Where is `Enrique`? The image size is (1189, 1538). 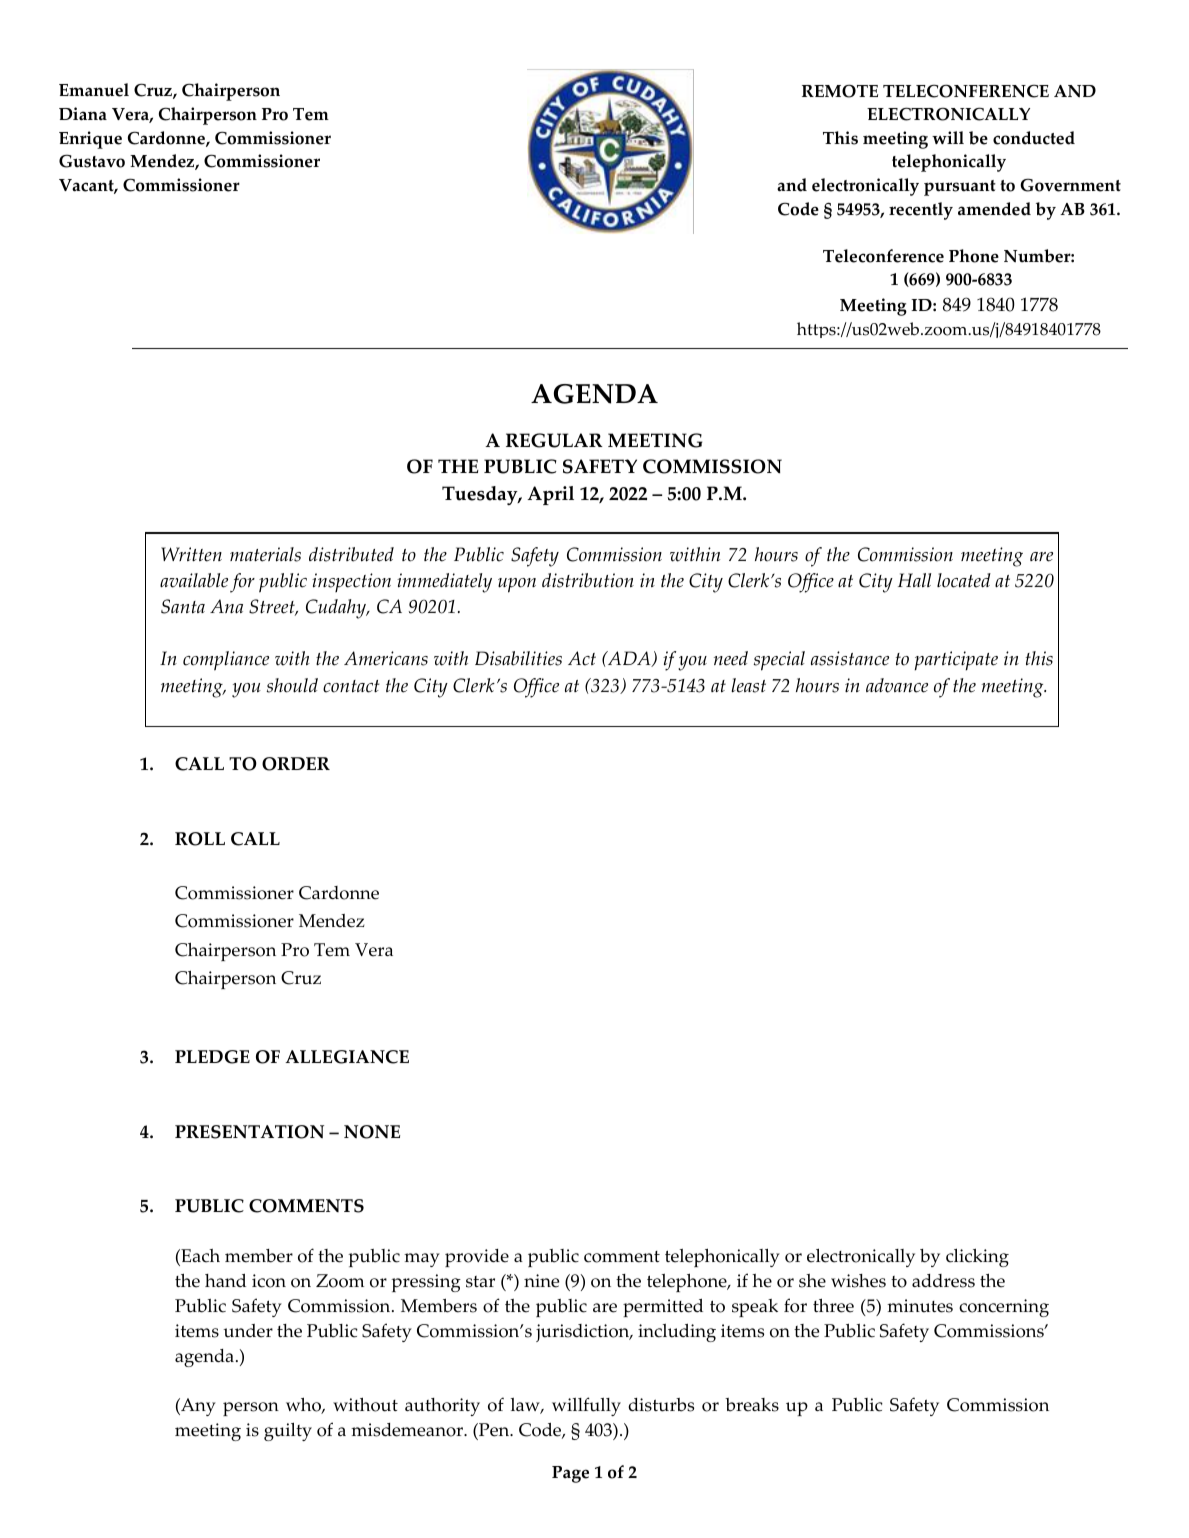
Enrique is located at coordinates (90, 140).
